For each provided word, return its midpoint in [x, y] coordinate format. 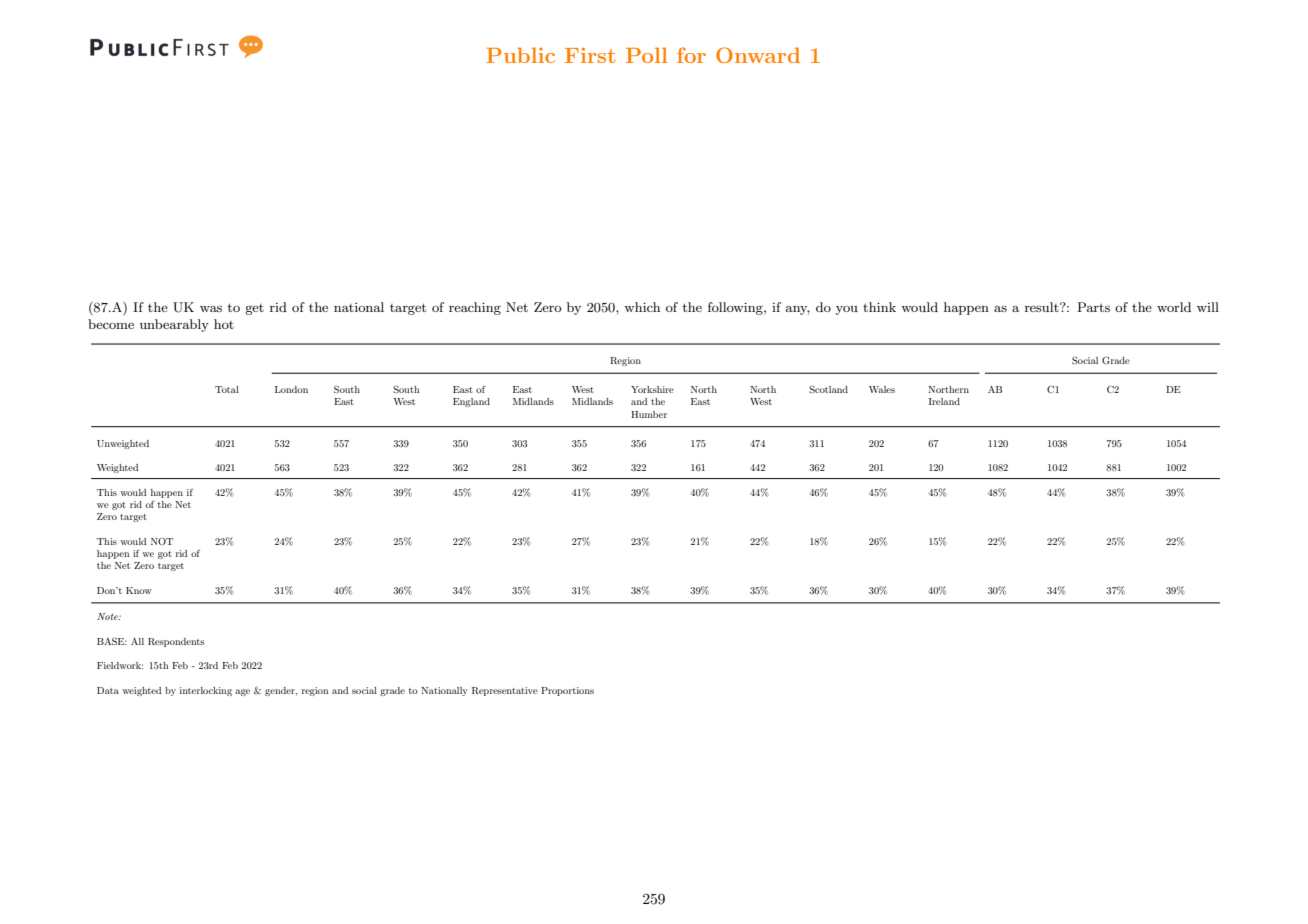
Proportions [567, 691]
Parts [1093, 307]
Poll [647, 55]
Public [520, 55]
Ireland [944, 401]
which [642, 307]
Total [227, 389]
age [242, 692]
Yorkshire [652, 389]
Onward [758, 55]
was [211, 308]
